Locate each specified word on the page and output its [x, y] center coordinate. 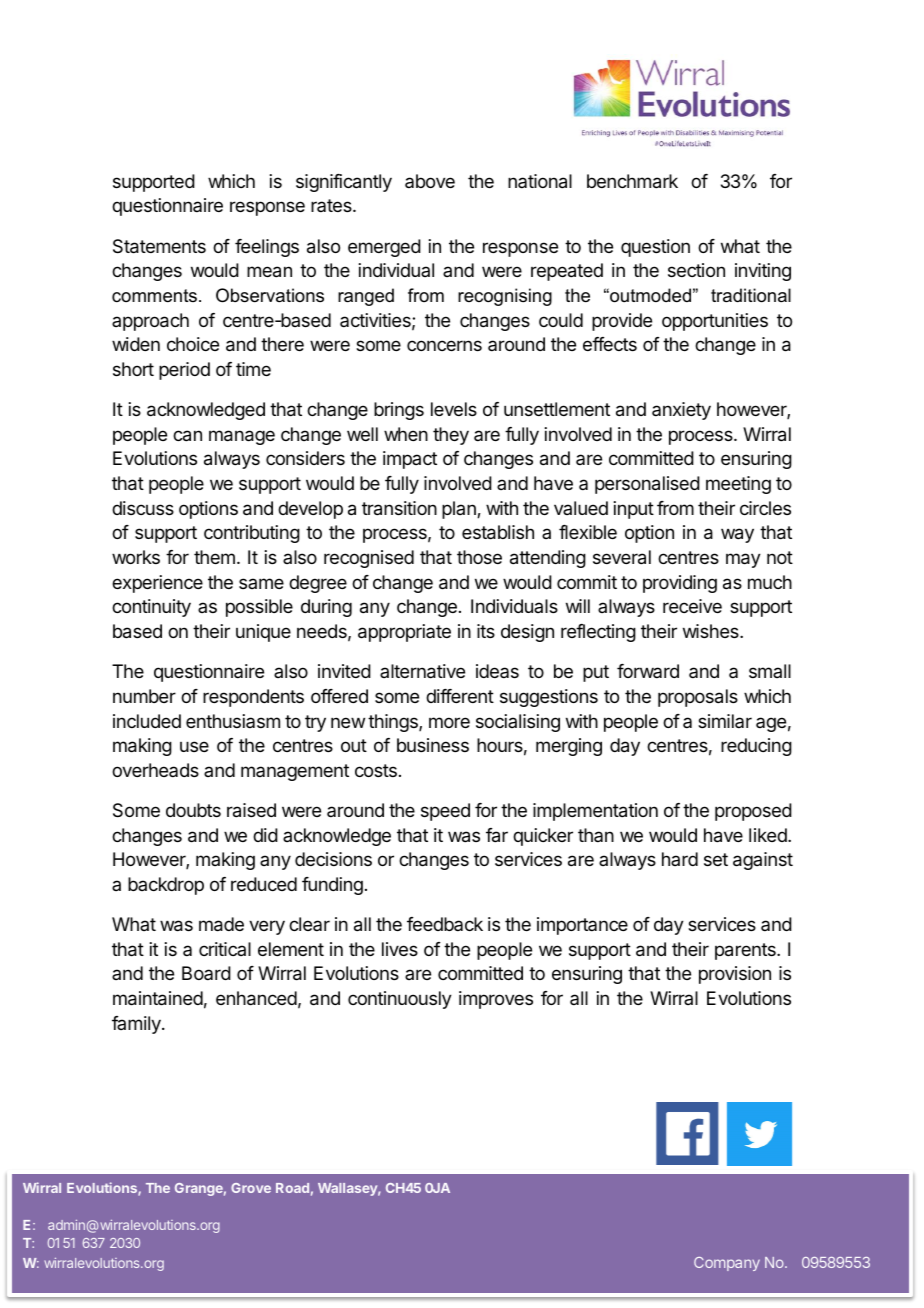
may [743, 560]
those [479, 557]
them [214, 557]
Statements [159, 246]
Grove [251, 1188]
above [430, 181]
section [696, 270]
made [221, 924]
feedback [445, 924]
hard [680, 859]
